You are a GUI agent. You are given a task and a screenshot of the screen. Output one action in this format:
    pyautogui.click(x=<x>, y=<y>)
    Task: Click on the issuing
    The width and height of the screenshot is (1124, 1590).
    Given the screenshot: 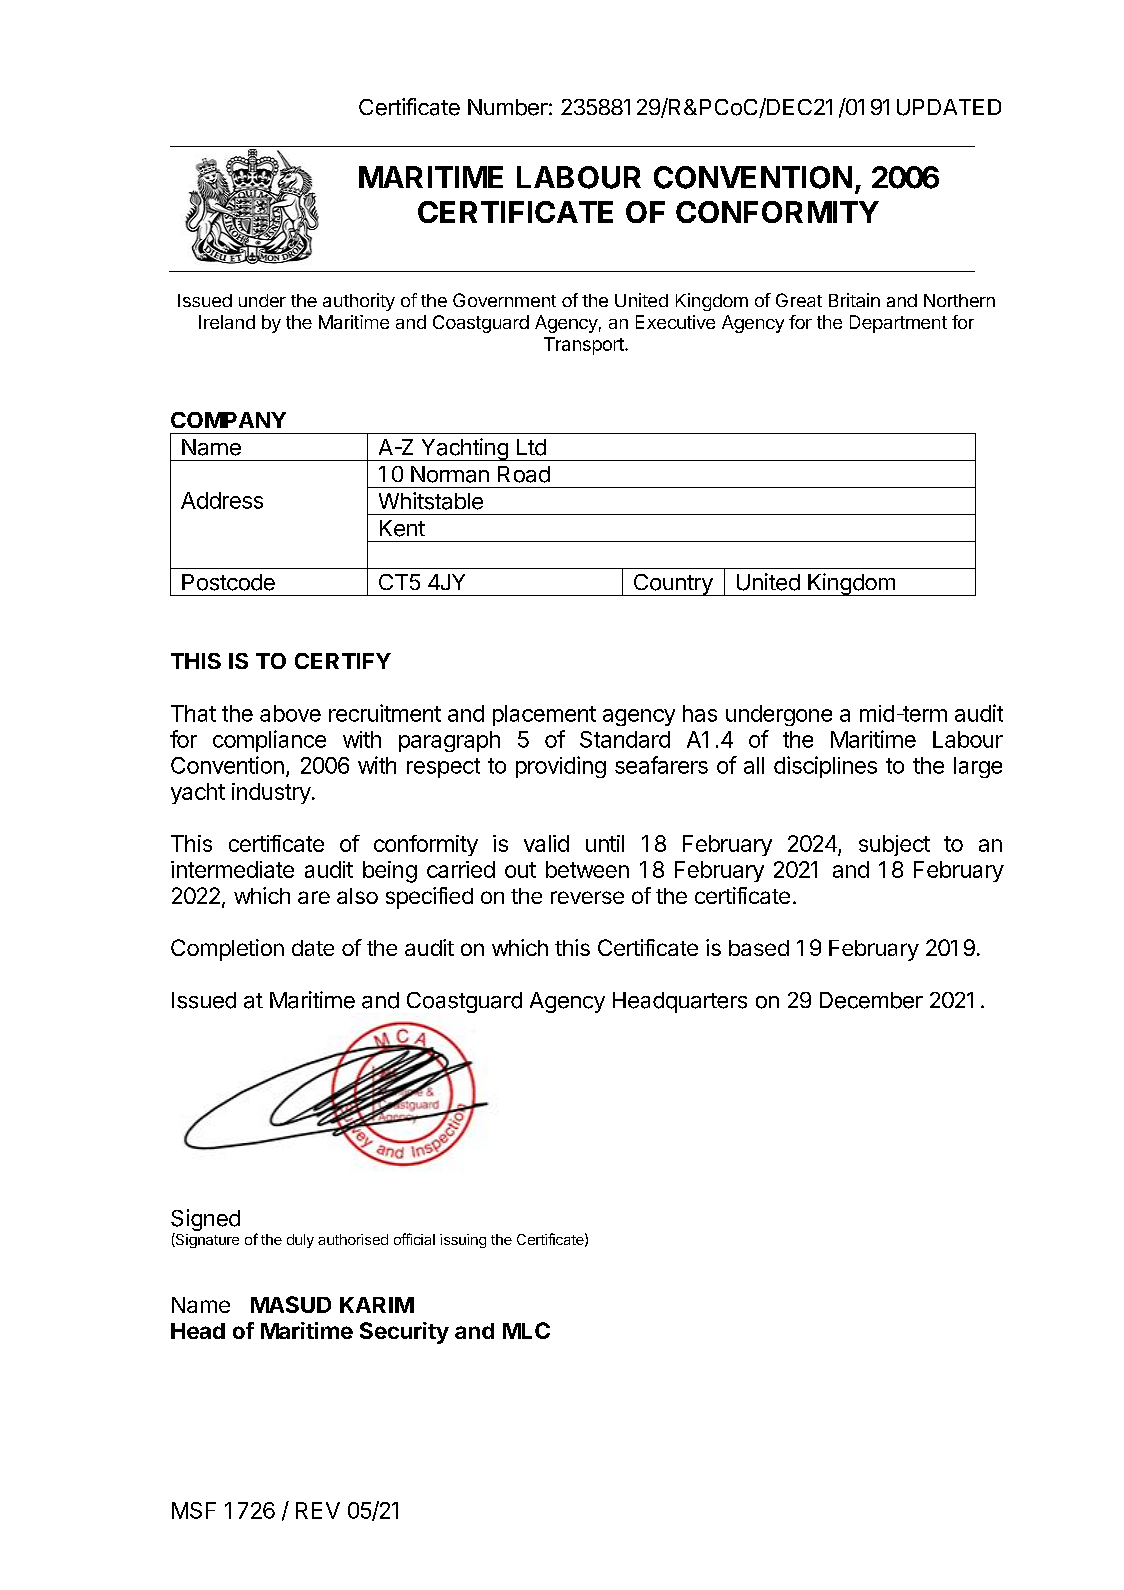 What is the action you would take?
    pyautogui.click(x=463, y=1241)
